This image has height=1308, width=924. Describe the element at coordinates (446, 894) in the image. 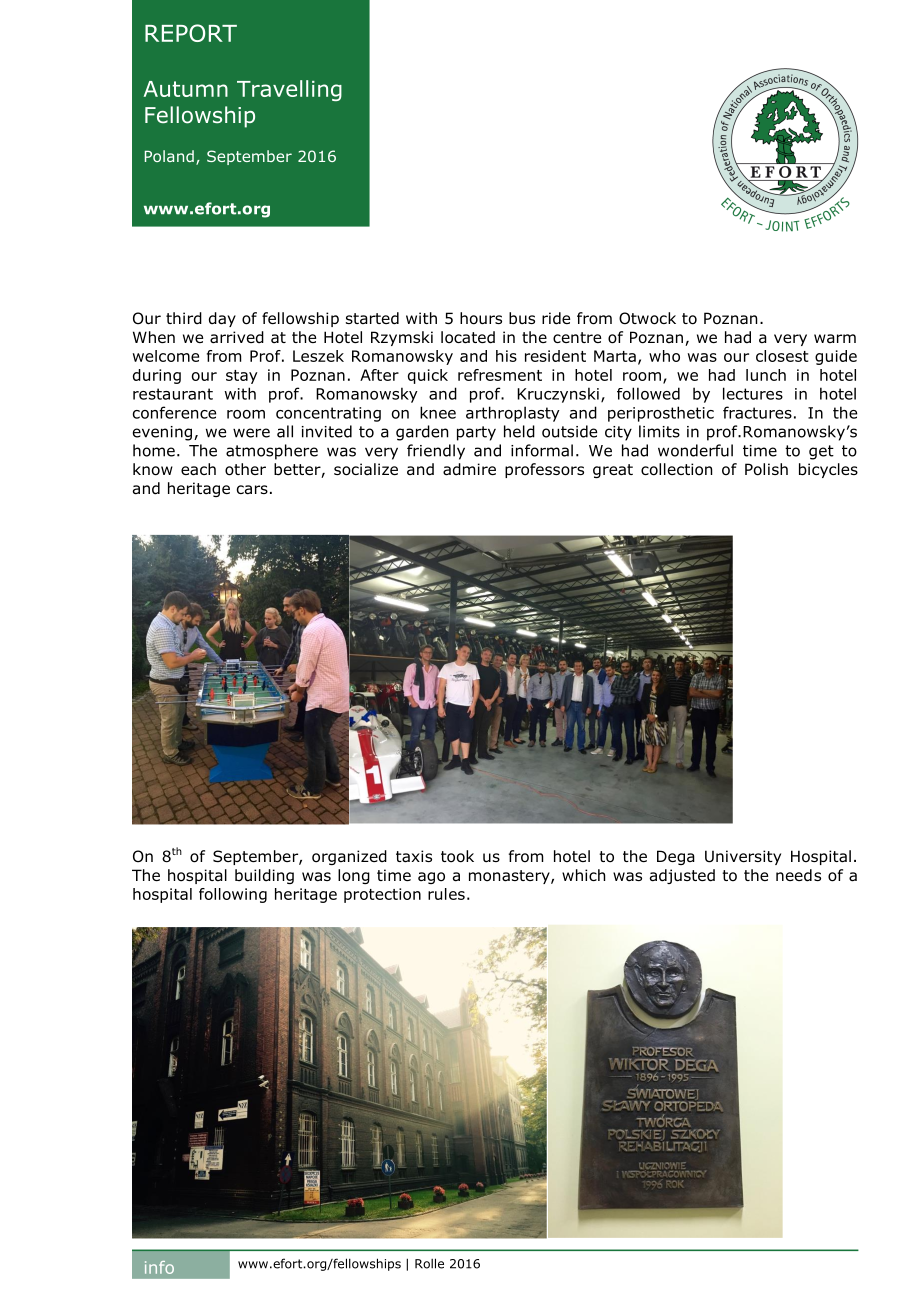

I see `rules` at that location.
